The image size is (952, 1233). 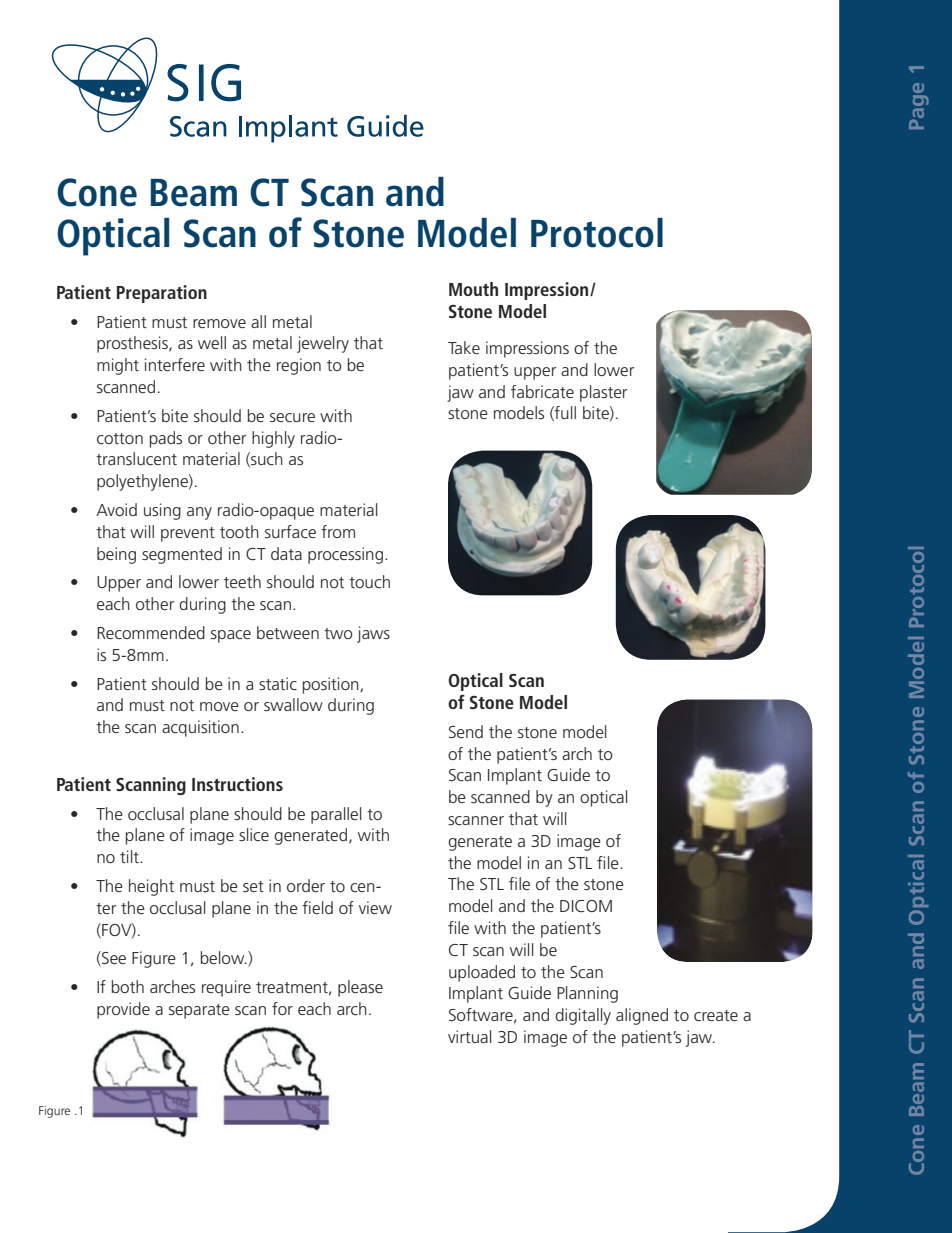 I want to click on any, so click(x=199, y=513).
